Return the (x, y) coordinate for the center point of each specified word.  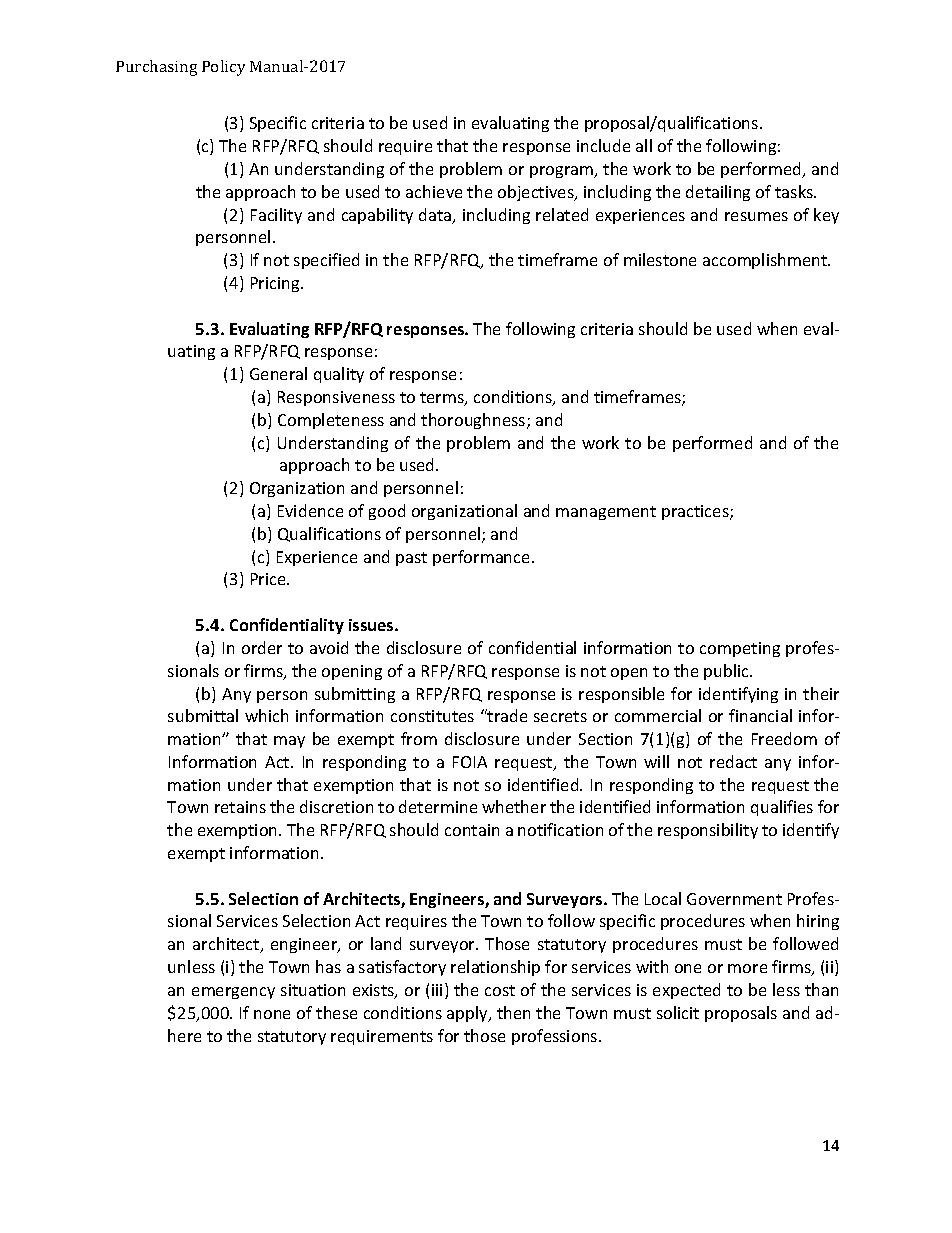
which (266, 715)
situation (313, 990)
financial (760, 715)
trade (506, 715)
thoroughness (474, 421)
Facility (276, 216)
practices (696, 512)
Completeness (331, 421)
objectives (537, 193)
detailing (718, 193)
